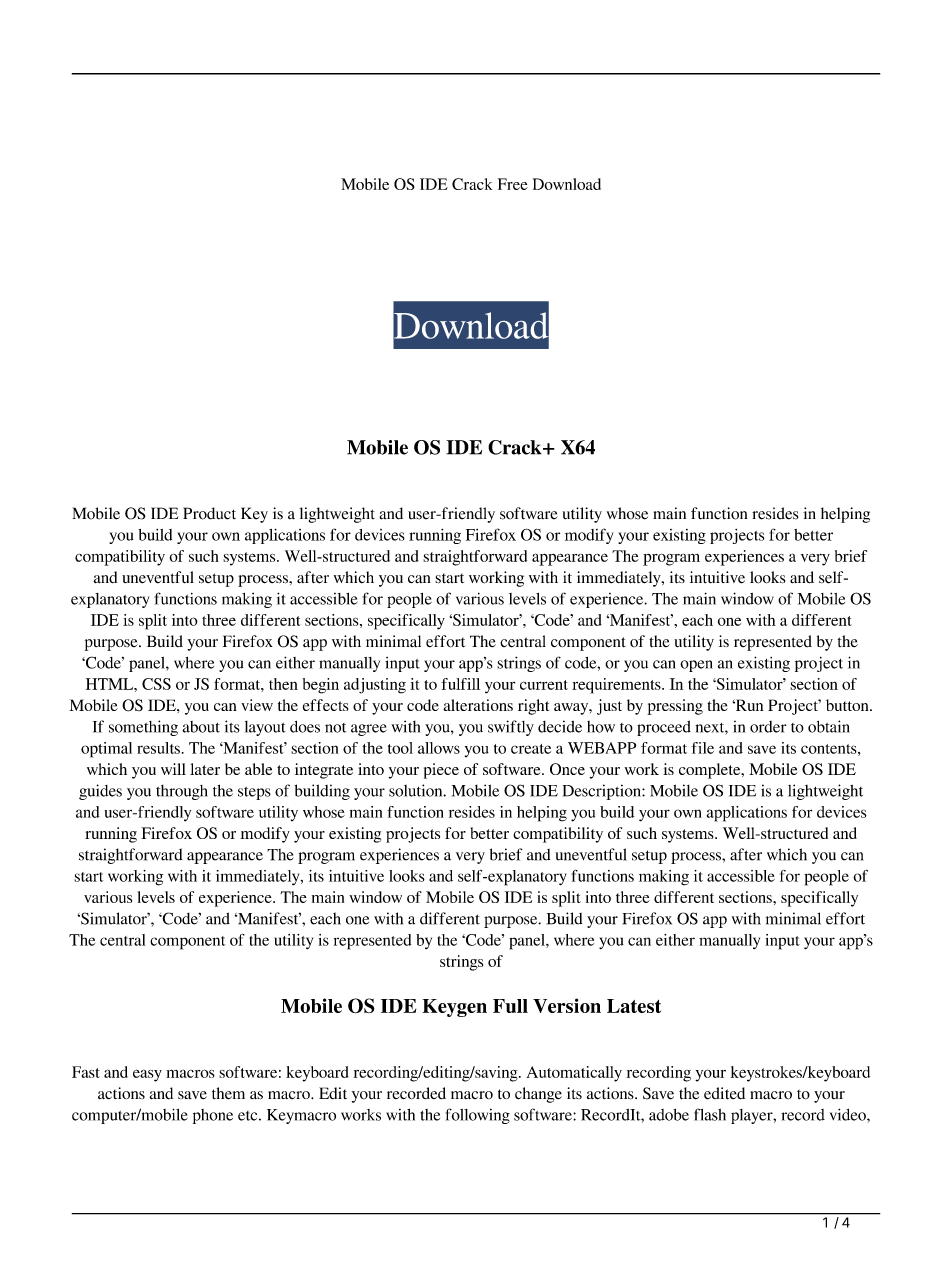 The height and width of the screenshot is (1262, 952). Describe the element at coordinates (513, 184) in the screenshot. I see `Free` at that location.
